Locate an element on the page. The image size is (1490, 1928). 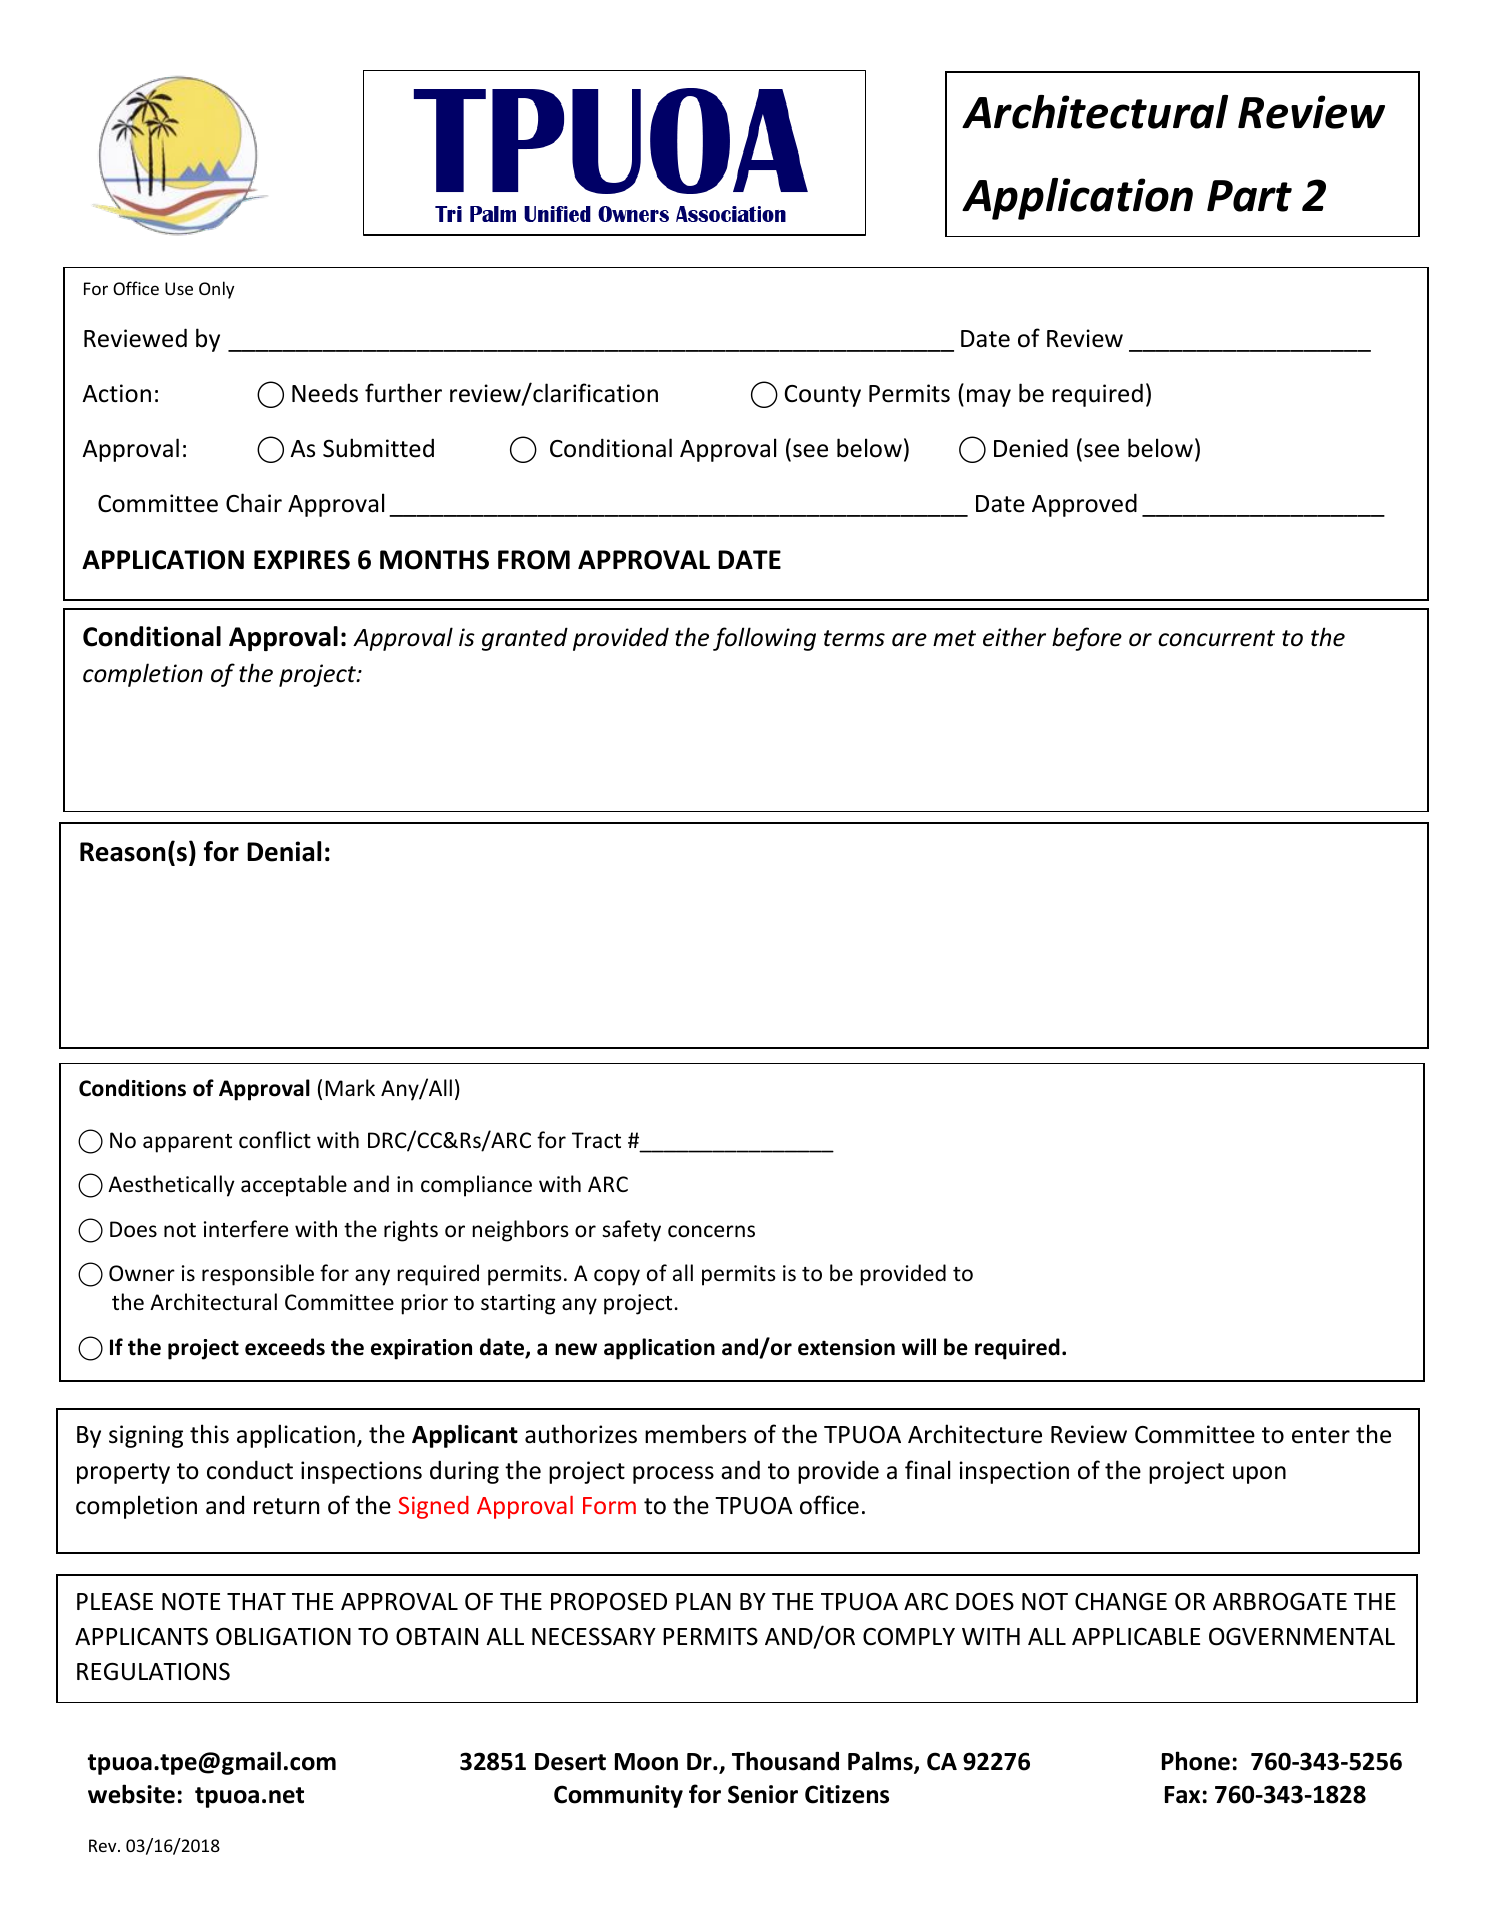
Only is located at coordinates (216, 290).
